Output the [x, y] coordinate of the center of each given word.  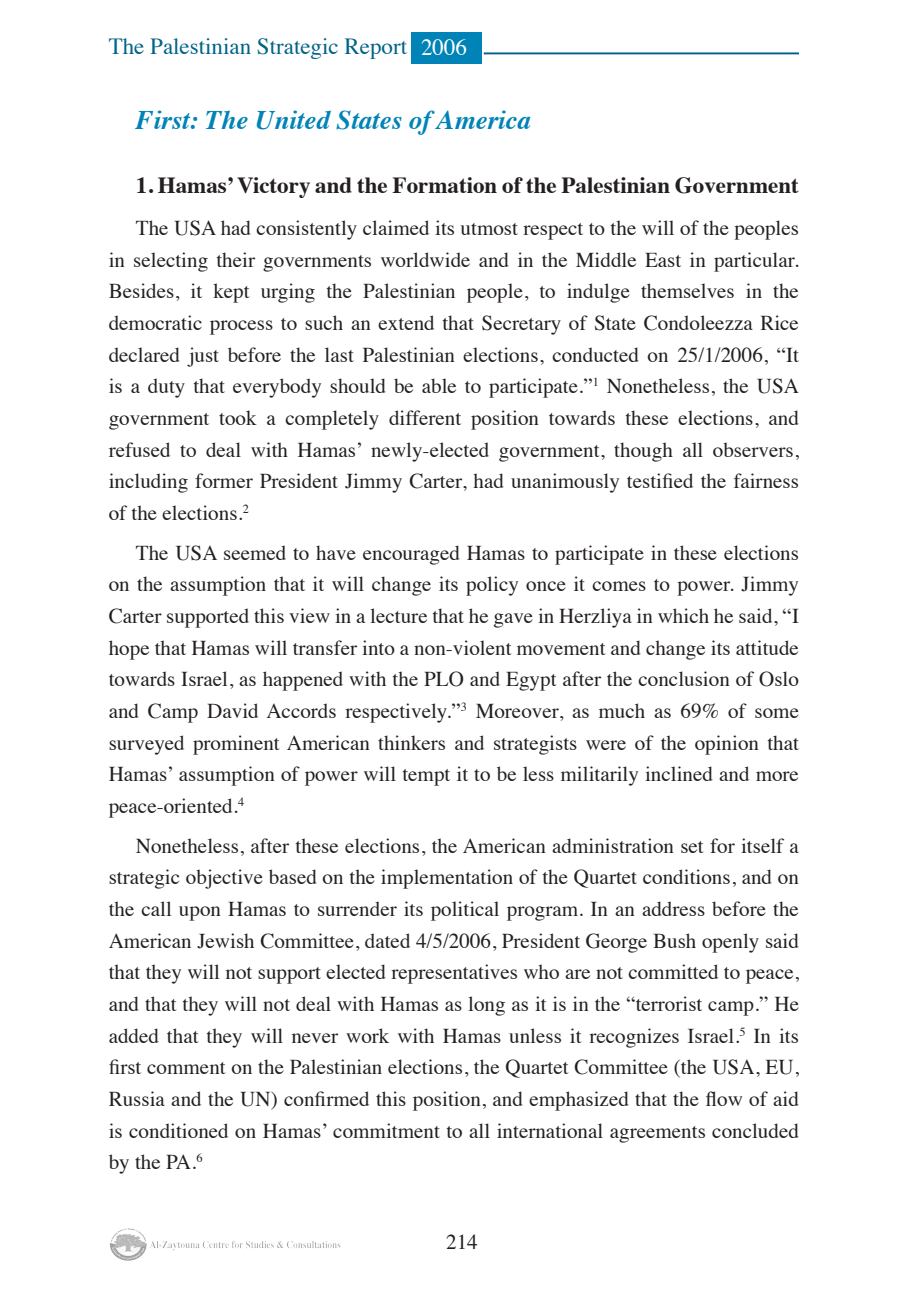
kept [231, 293]
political [465, 911]
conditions [686, 876]
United [294, 120]
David [232, 710]
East [663, 260]
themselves [687, 290]
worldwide [425, 259]
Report [376, 48]
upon [200, 913]
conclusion [684, 678]
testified [660, 480]
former [224, 480]
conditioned [178, 1130]
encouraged [411, 555]
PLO [444, 679]
